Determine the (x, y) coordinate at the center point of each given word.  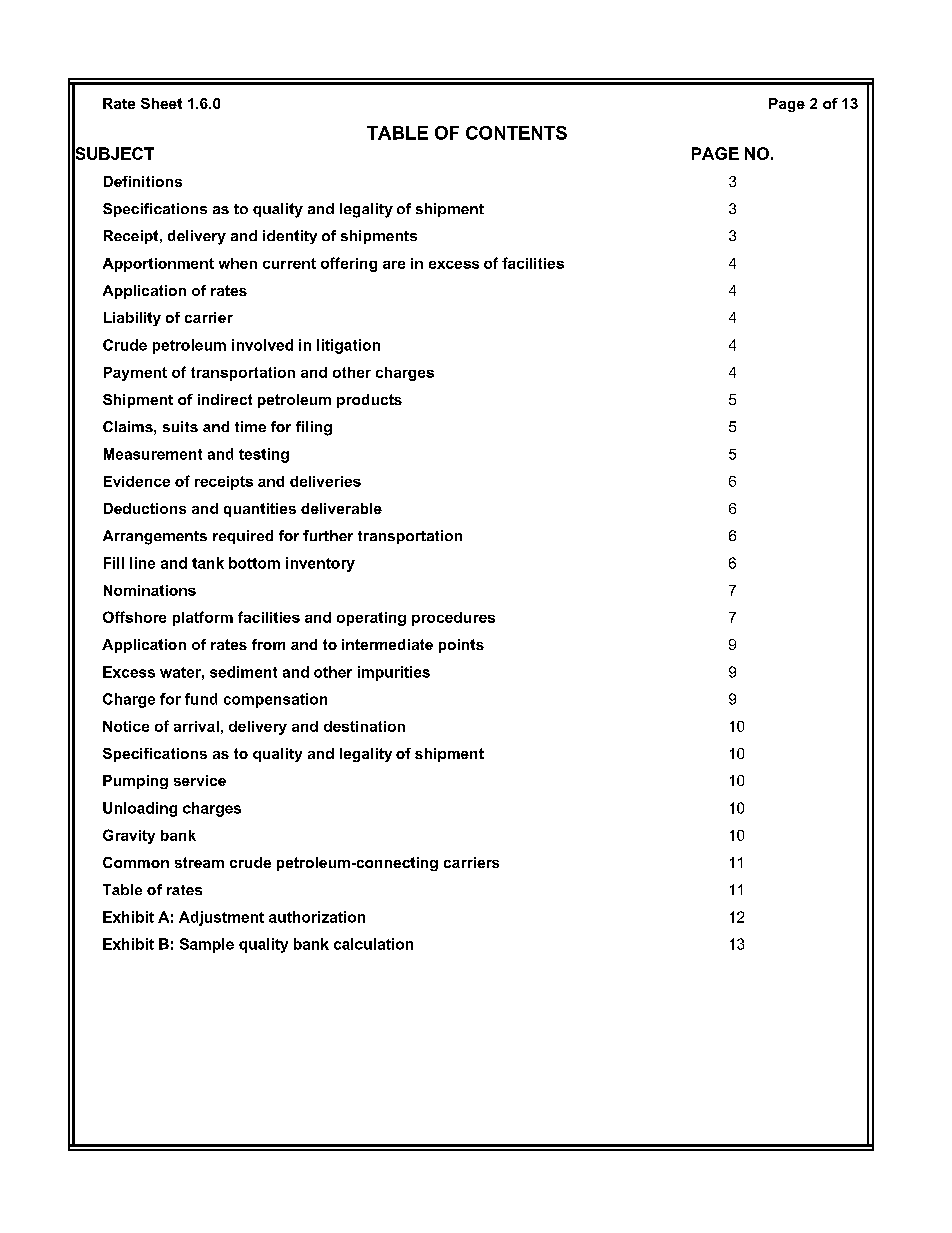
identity (290, 237)
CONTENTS (516, 133)
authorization (317, 917)
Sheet (161, 103)
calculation (373, 944)
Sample (207, 945)
